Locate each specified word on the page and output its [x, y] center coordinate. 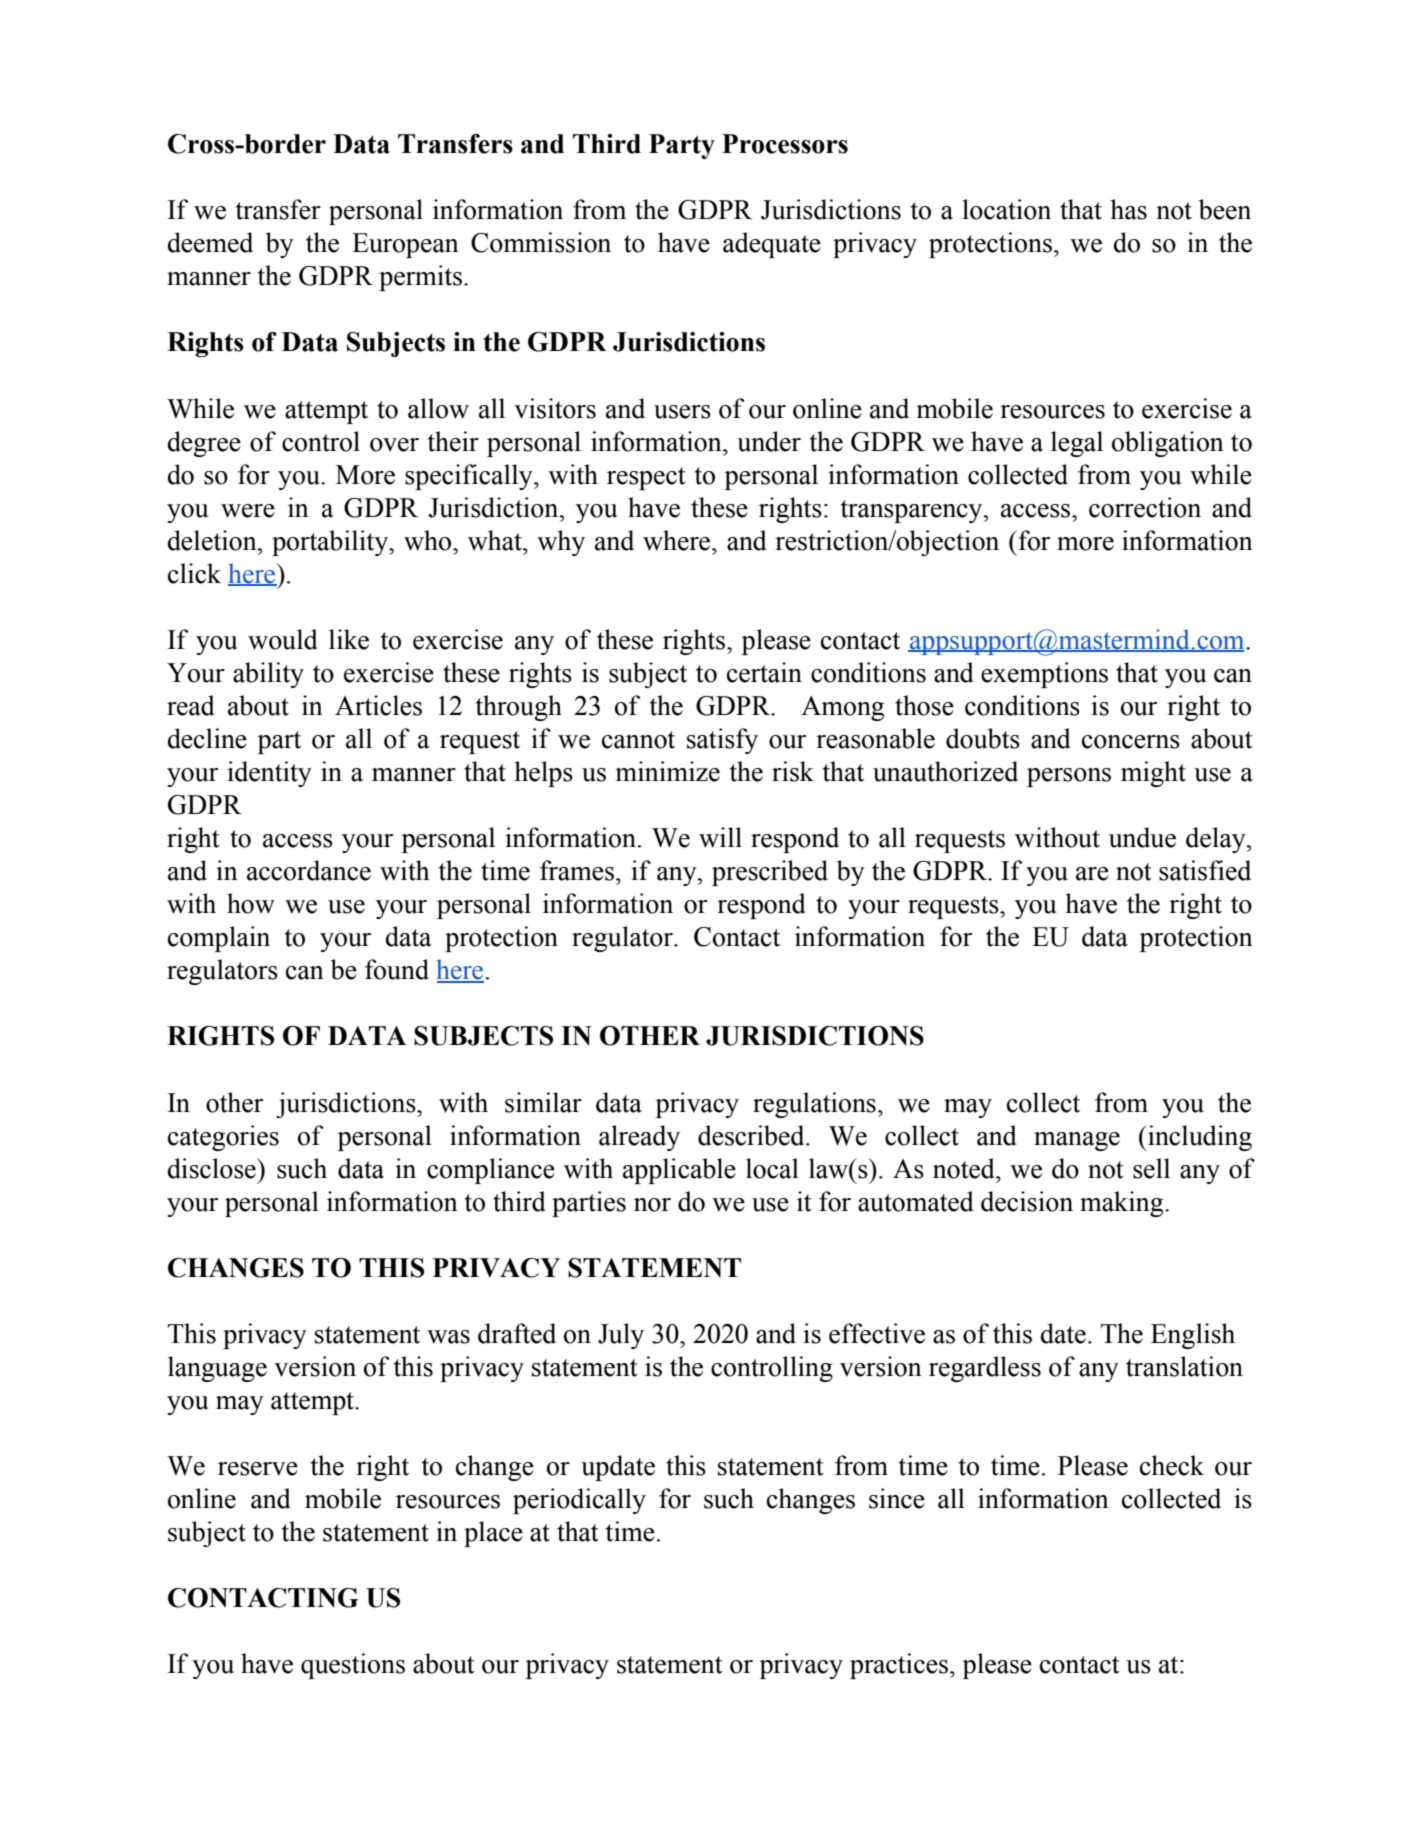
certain [764, 672]
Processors [785, 144]
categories [223, 1138]
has [1128, 209]
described [752, 1135]
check [1172, 1465]
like [349, 639]
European [405, 245]
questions [353, 1666]
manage [1077, 1141]
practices [899, 1666]
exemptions [1044, 675]
